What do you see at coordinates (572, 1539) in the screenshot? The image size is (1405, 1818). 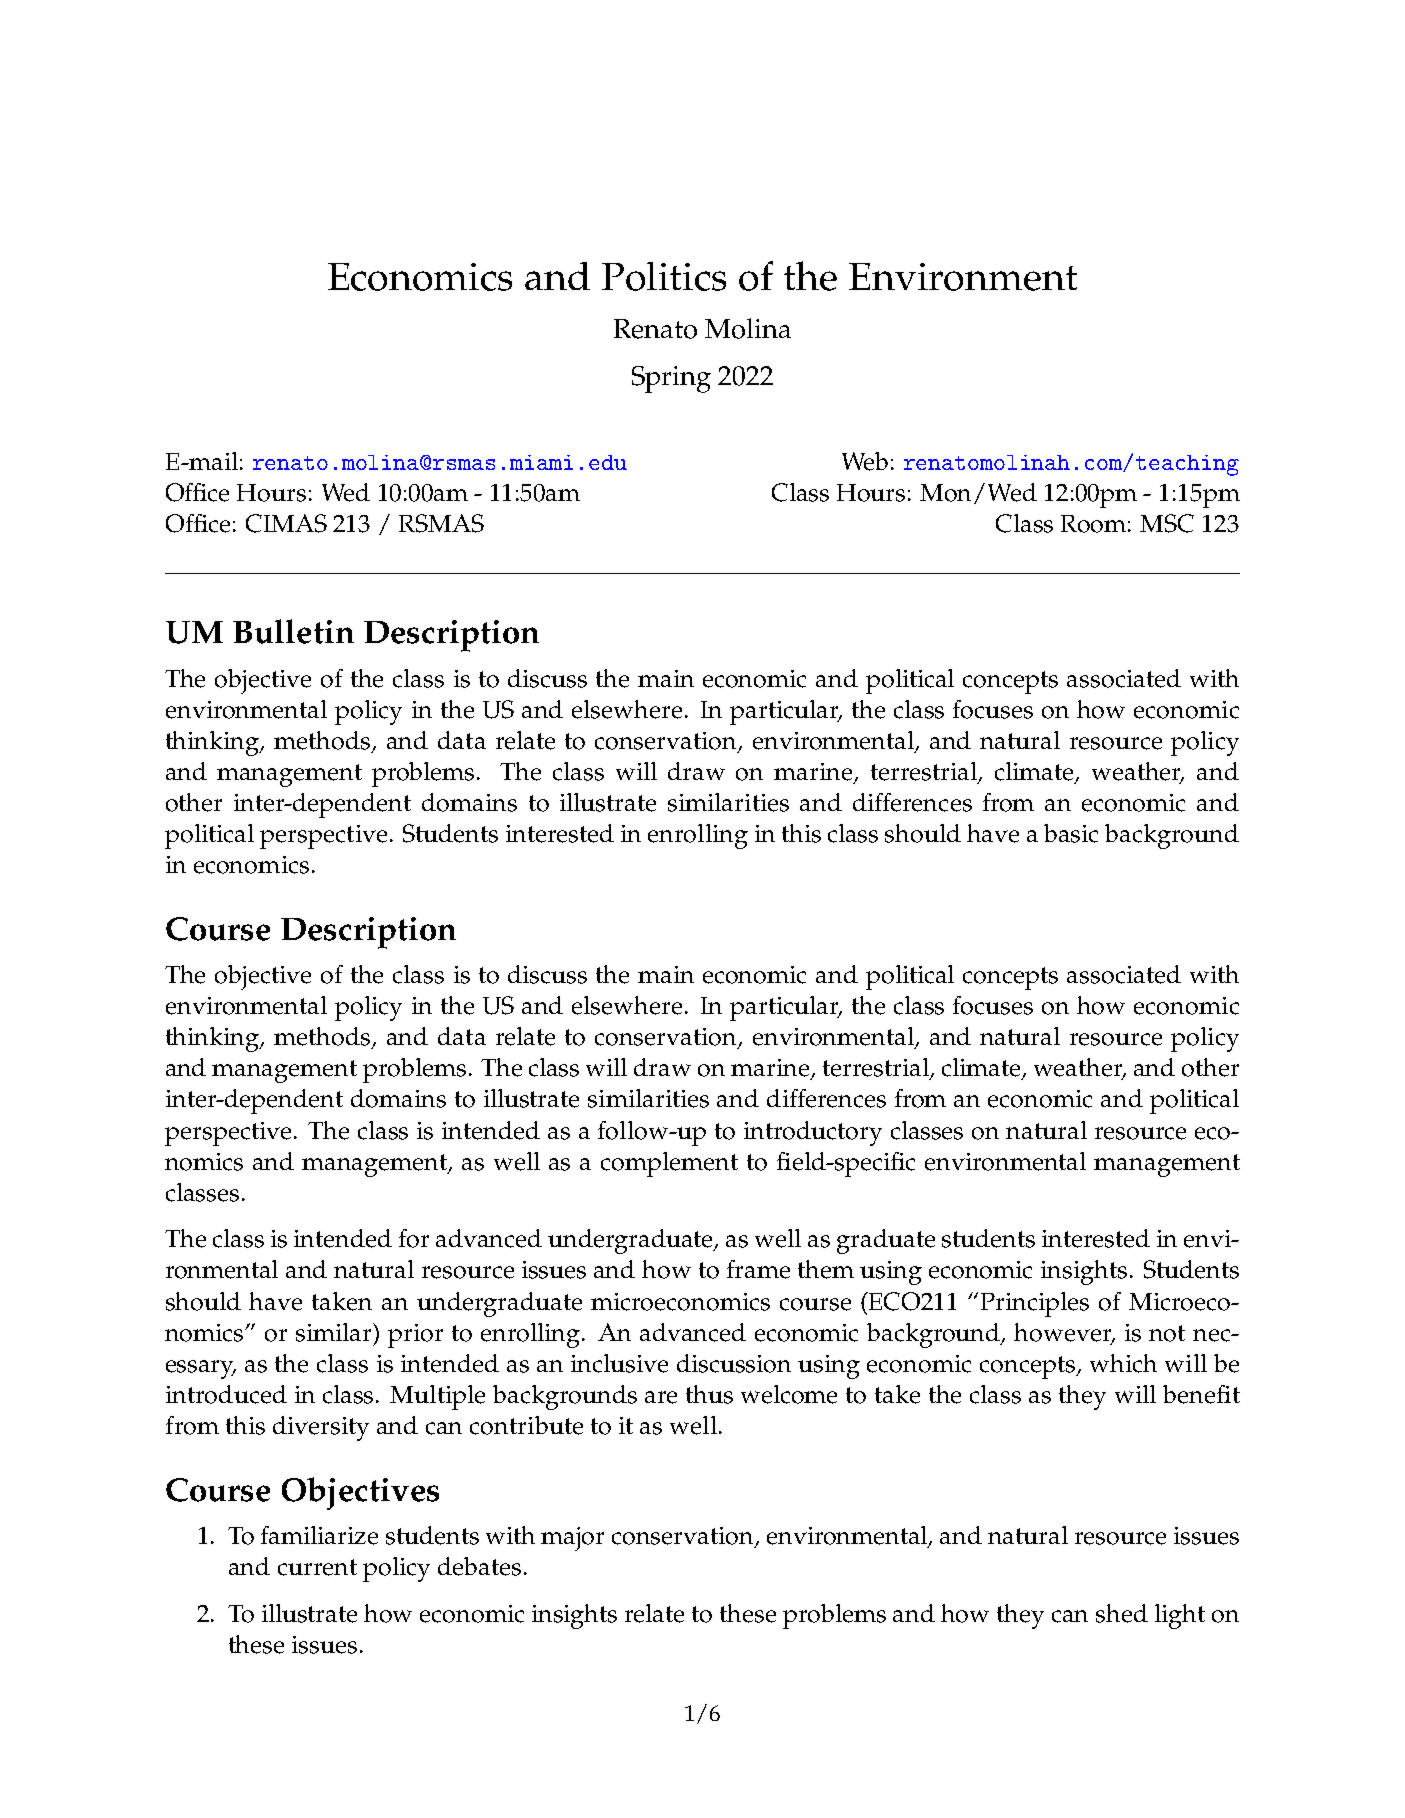 I see `major` at bounding box center [572, 1539].
